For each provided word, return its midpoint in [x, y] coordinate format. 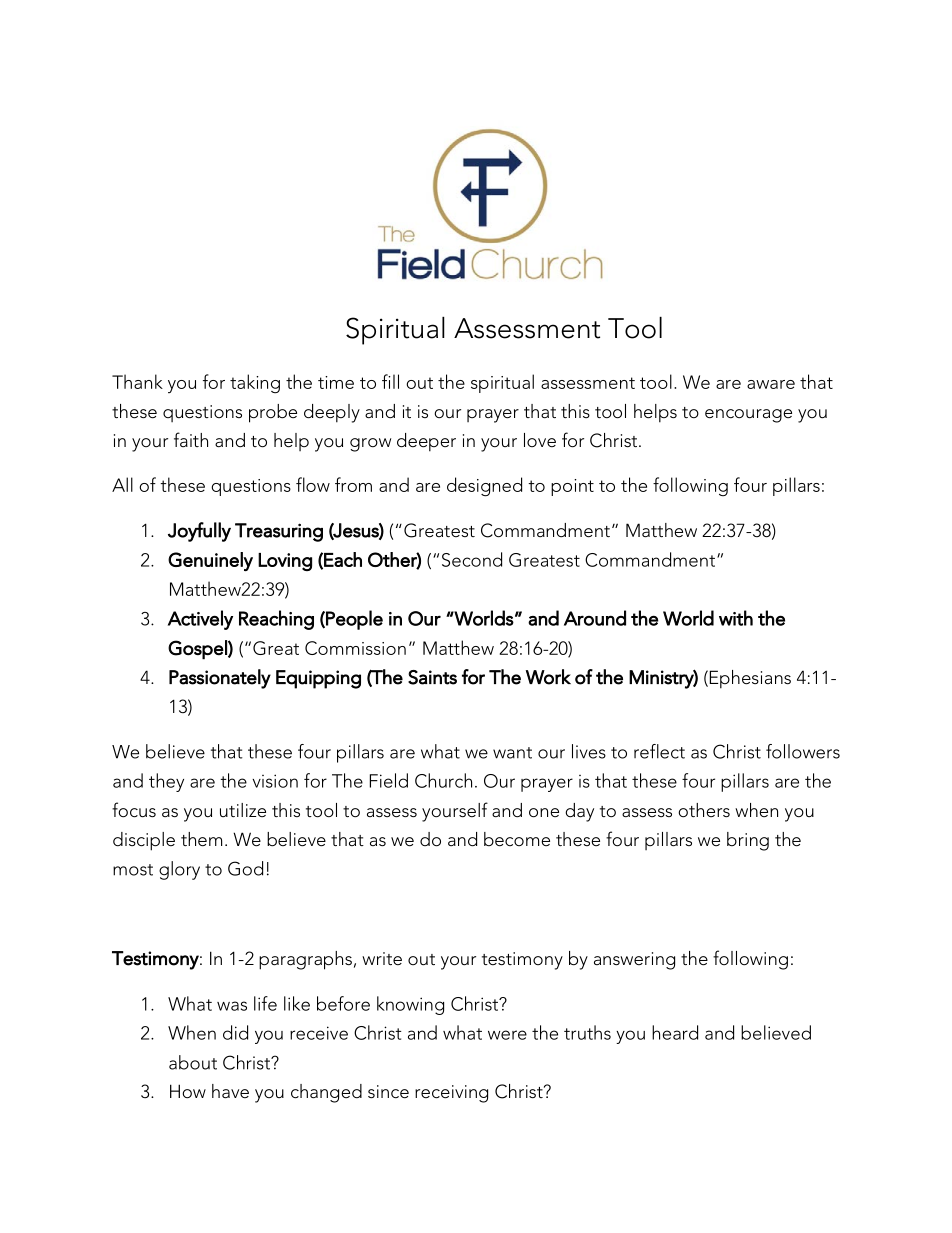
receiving [451, 1094]
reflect [659, 751]
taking [255, 384]
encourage [748, 416]
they [166, 782]
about [193, 1062]
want [512, 753]
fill [390, 381]
